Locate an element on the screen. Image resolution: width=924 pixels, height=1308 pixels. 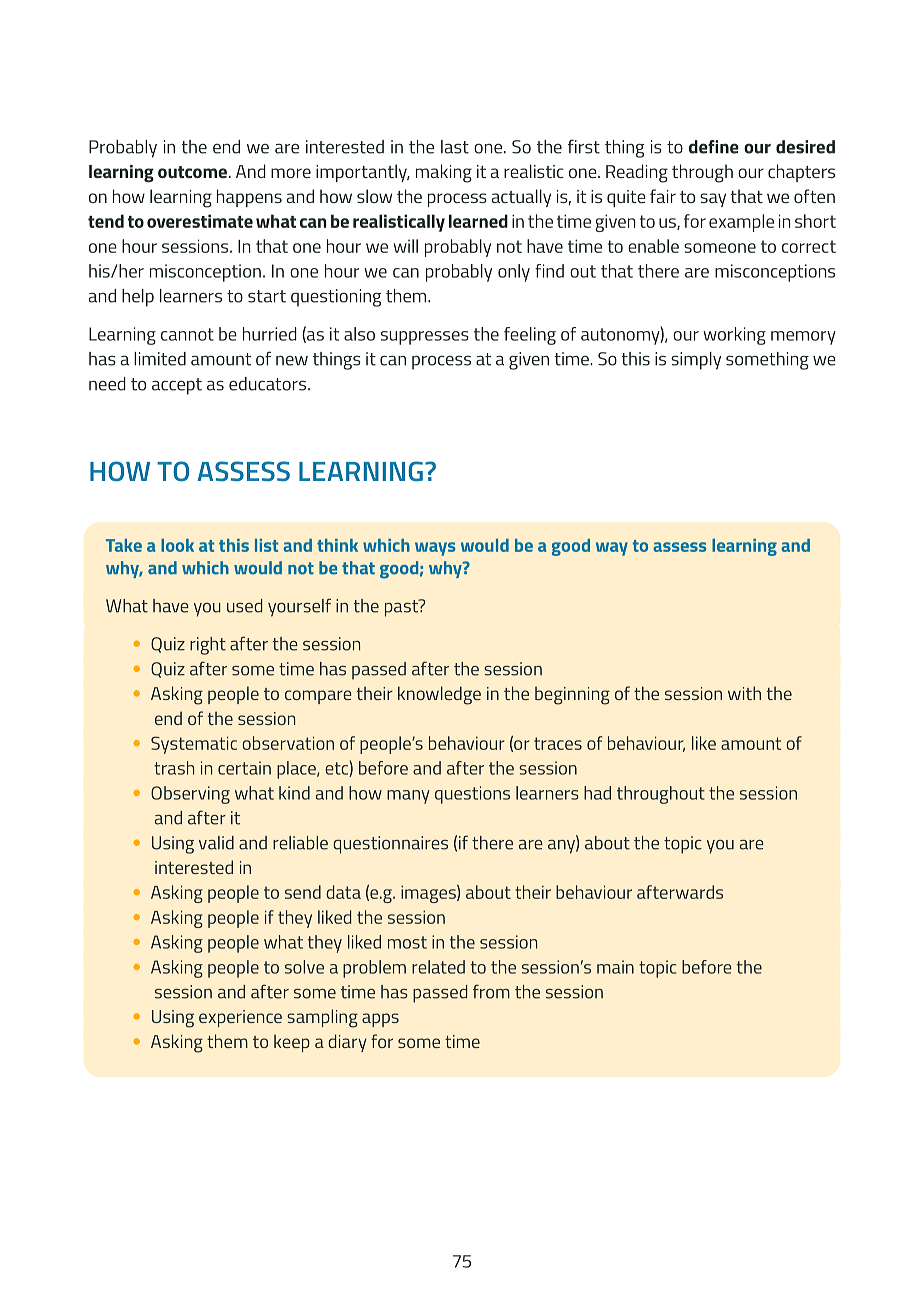
from is located at coordinates (491, 991).
